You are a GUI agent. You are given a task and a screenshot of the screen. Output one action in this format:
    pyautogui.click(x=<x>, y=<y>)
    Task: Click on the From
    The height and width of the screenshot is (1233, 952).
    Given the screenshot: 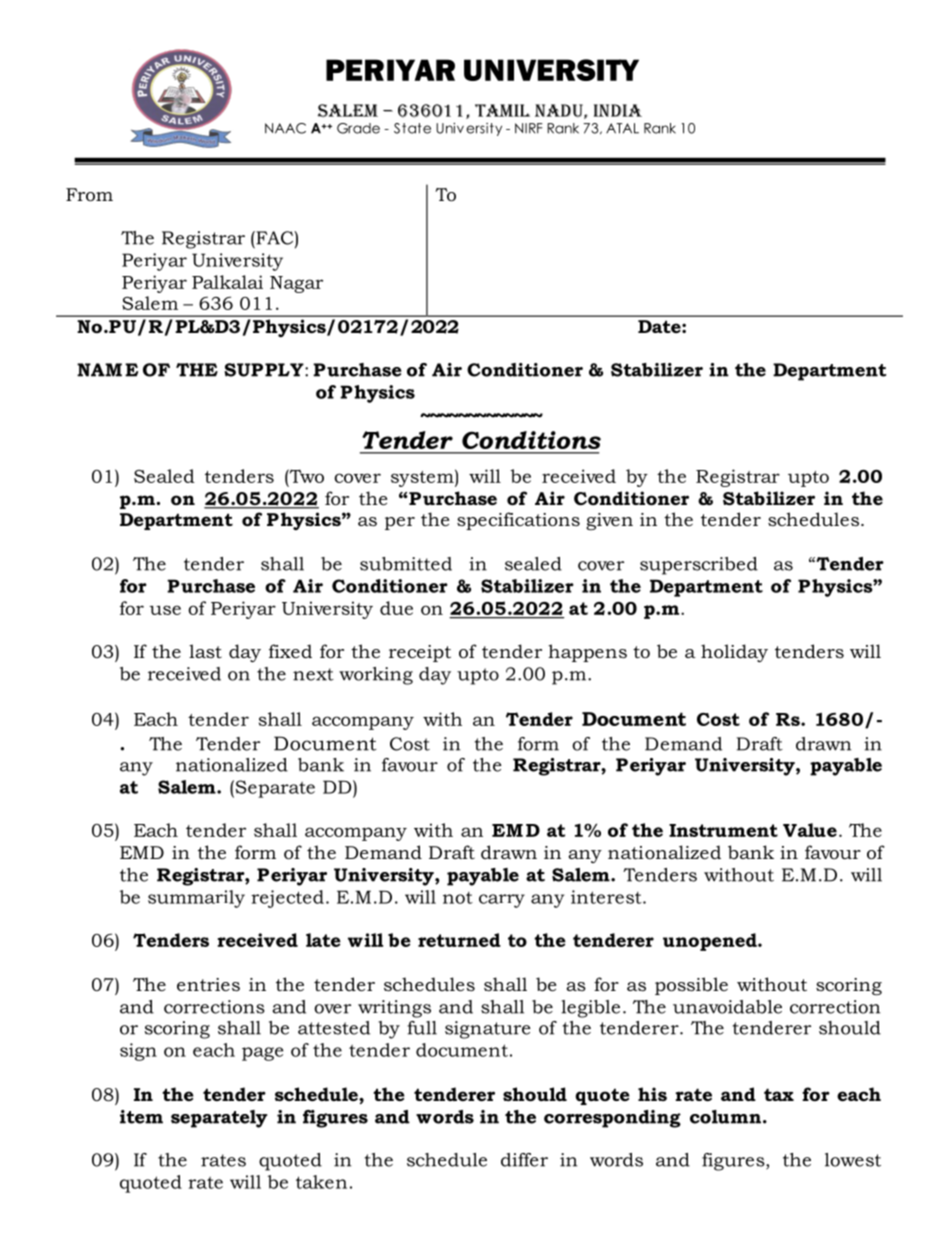 What is the action you would take?
    pyautogui.click(x=89, y=195)
